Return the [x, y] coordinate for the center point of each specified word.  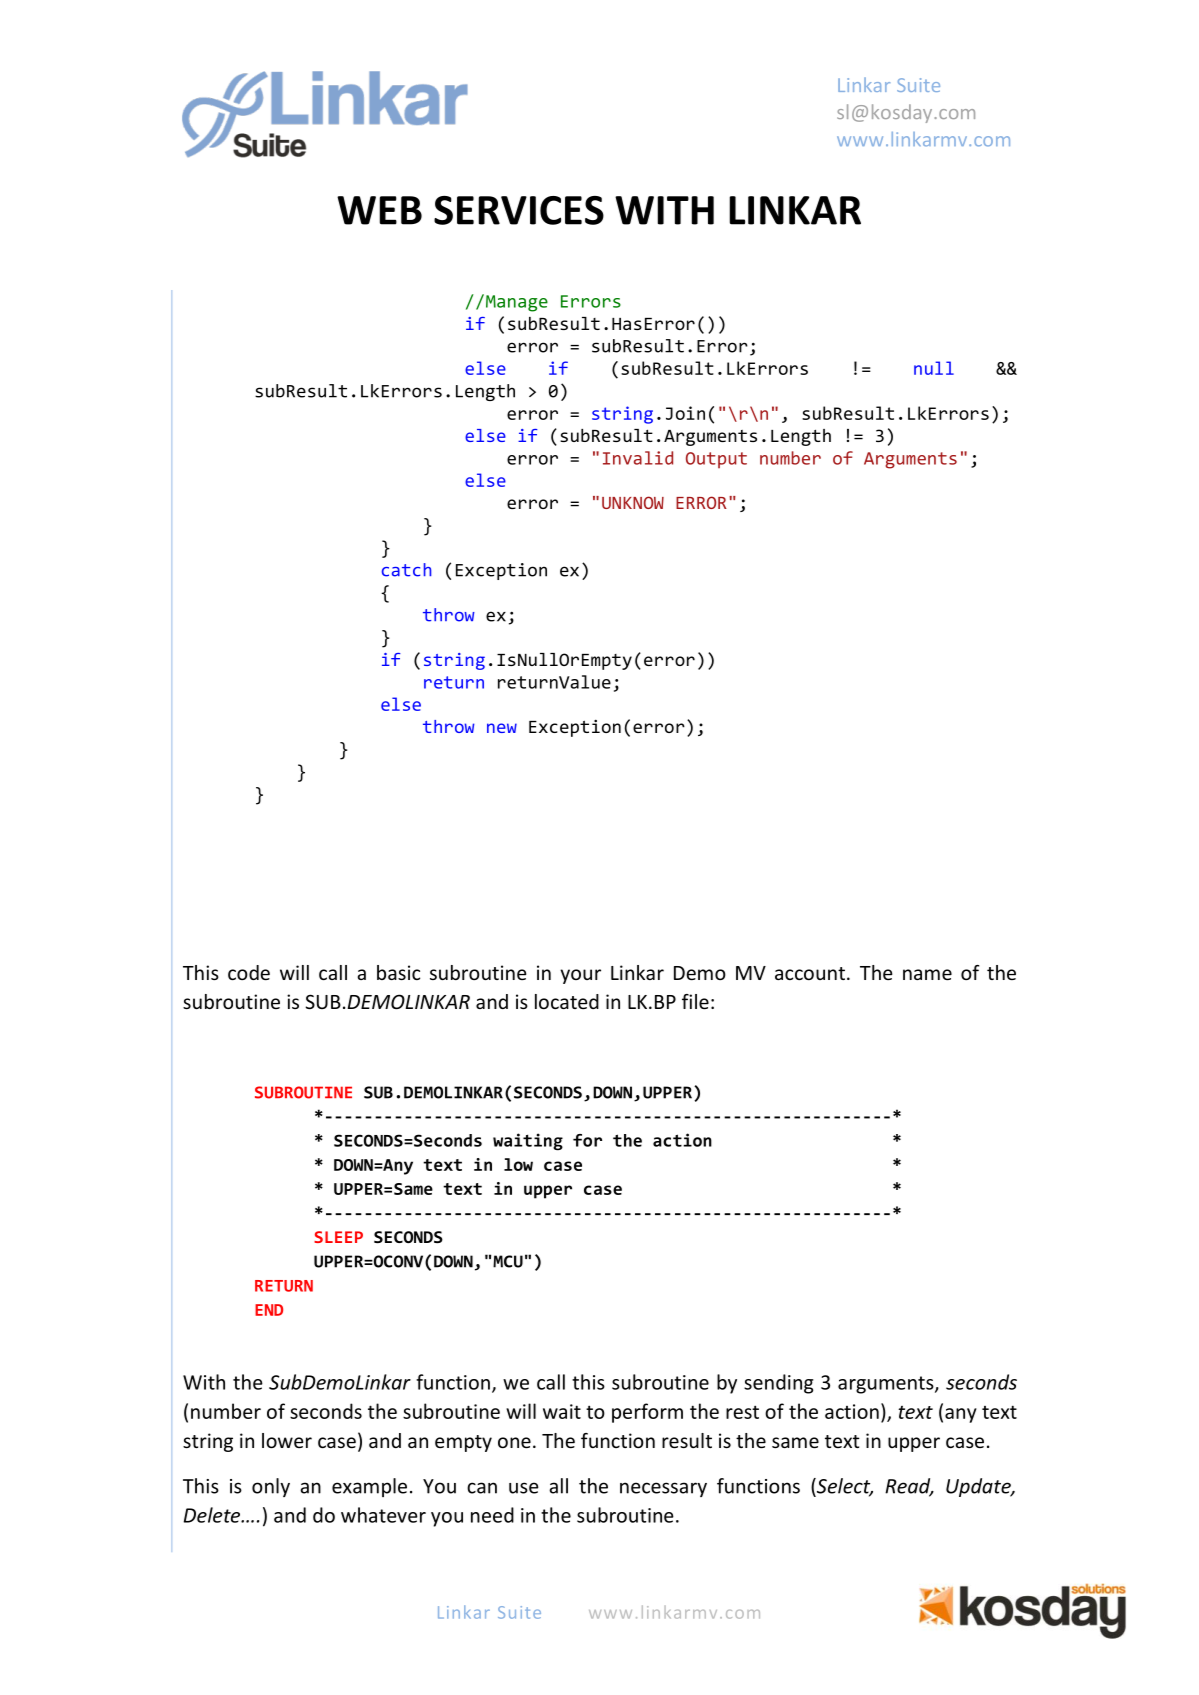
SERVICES [519, 210]
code [249, 972]
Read [909, 1487]
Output [716, 460]
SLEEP [338, 1237]
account [810, 973]
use [524, 1488]
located [567, 1001]
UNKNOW [633, 502]
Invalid [638, 458]
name [927, 974]
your [580, 976]
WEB [379, 210]
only [271, 1487]
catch [406, 570]
